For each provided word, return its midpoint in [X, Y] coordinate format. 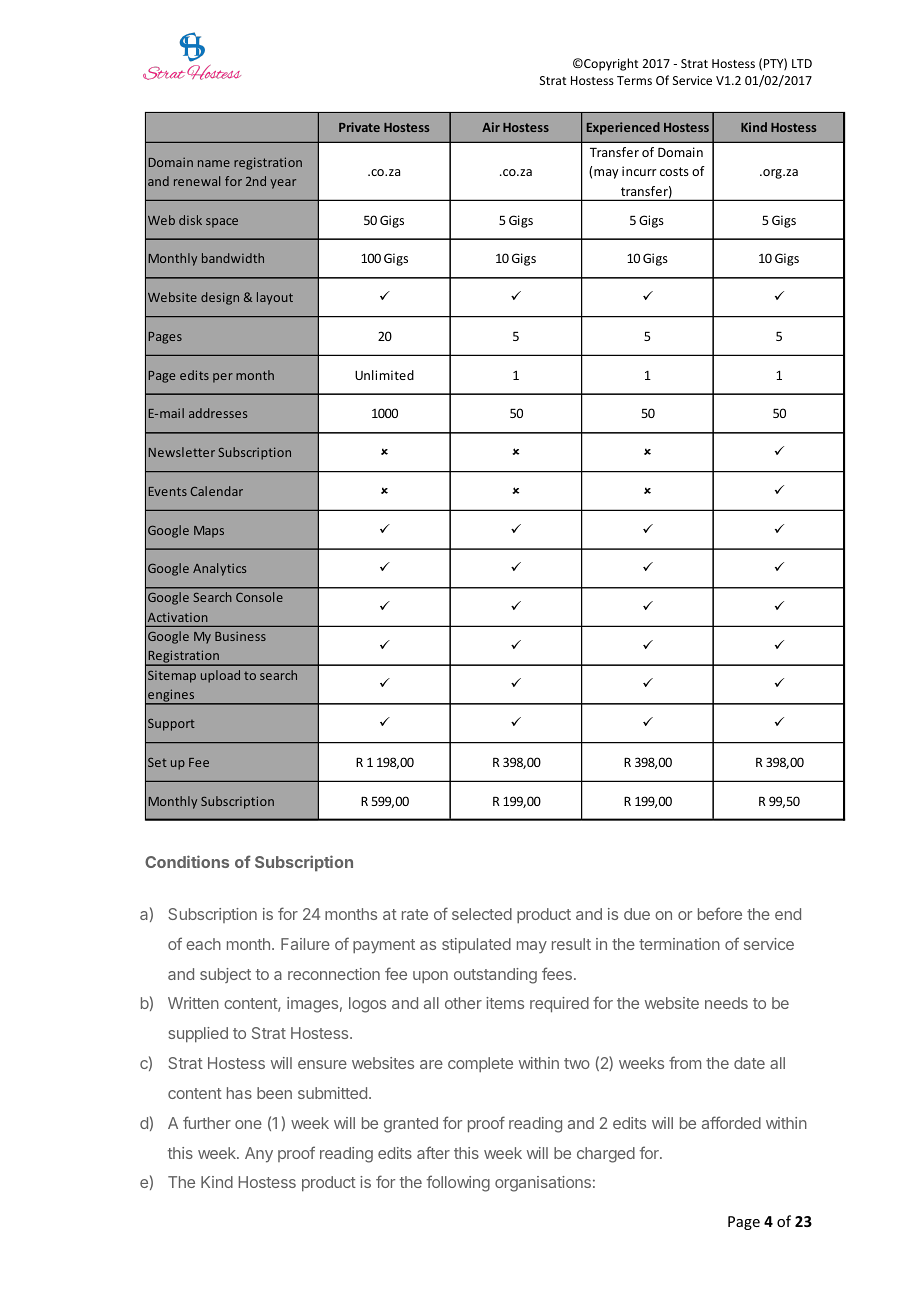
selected [482, 914]
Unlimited [384, 375]
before [720, 913]
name [214, 163]
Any [259, 1155]
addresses [218, 413]
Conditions [187, 861]
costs [674, 171]
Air [491, 127]
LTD [802, 63]
